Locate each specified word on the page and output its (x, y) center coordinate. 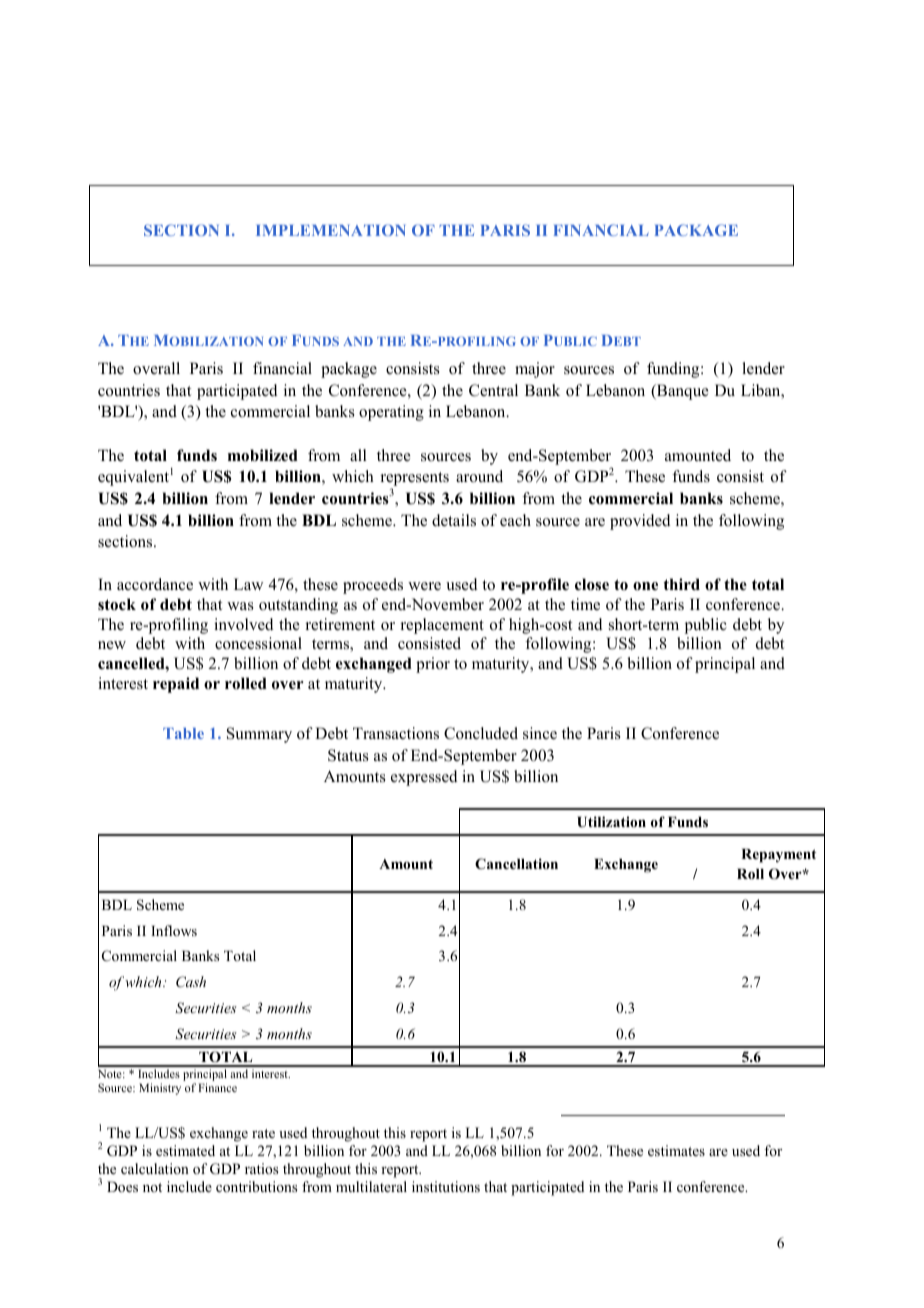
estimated (185, 1150)
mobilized (263, 455)
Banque (682, 392)
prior (433, 665)
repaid (176, 685)
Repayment (778, 856)
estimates (676, 1150)
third (682, 584)
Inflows (174, 930)
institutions (446, 1187)
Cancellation (516, 864)
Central (493, 390)
